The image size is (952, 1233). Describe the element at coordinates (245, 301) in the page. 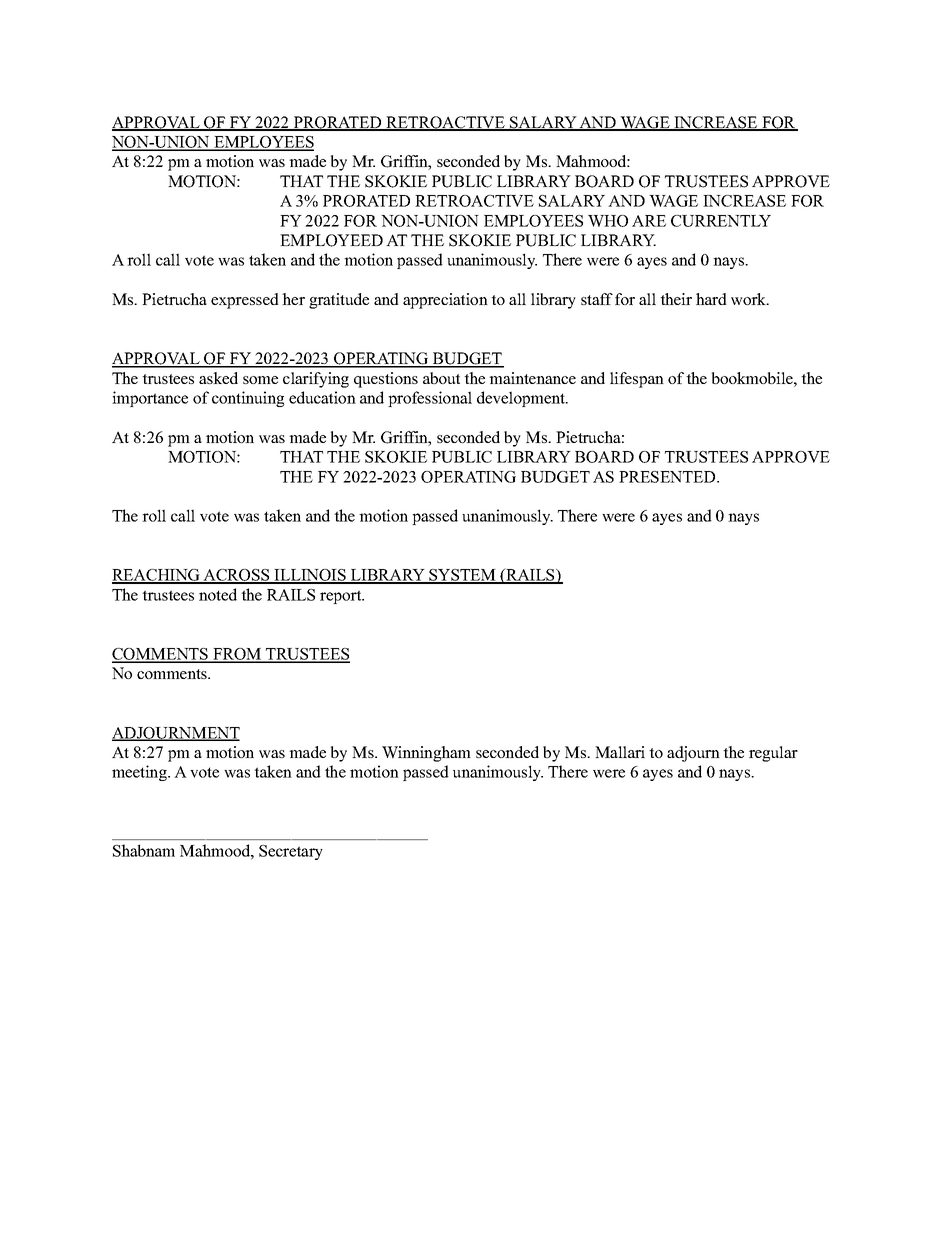

I see `expressed` at that location.
